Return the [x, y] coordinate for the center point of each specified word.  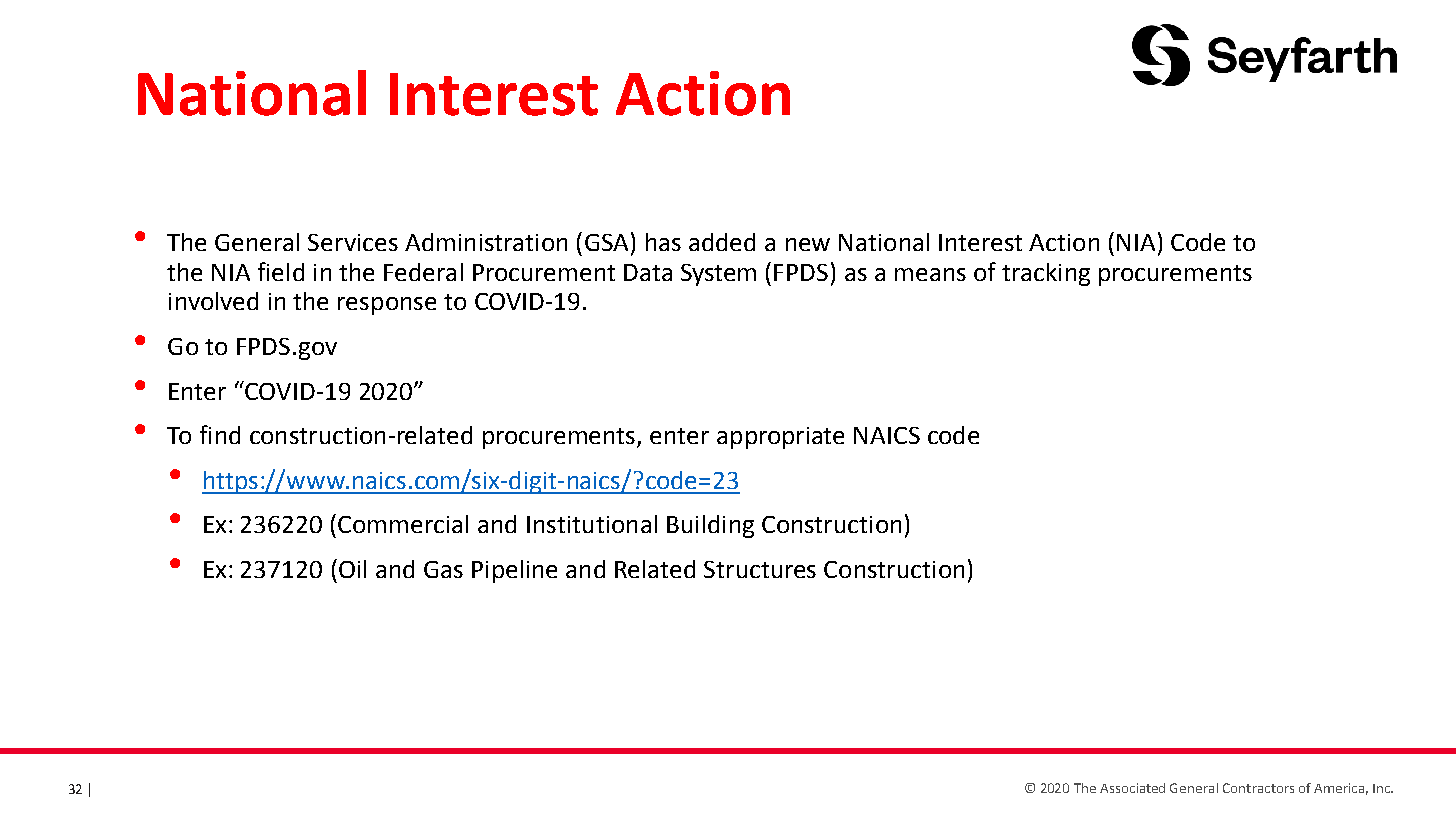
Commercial [403, 524]
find [220, 434]
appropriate [780, 438]
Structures [760, 569]
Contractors [1258, 788]
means [930, 274]
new [808, 244]
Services [353, 242]
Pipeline [514, 571]
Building [710, 526]
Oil [352, 569]
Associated [1132, 788]
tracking [1046, 274]
